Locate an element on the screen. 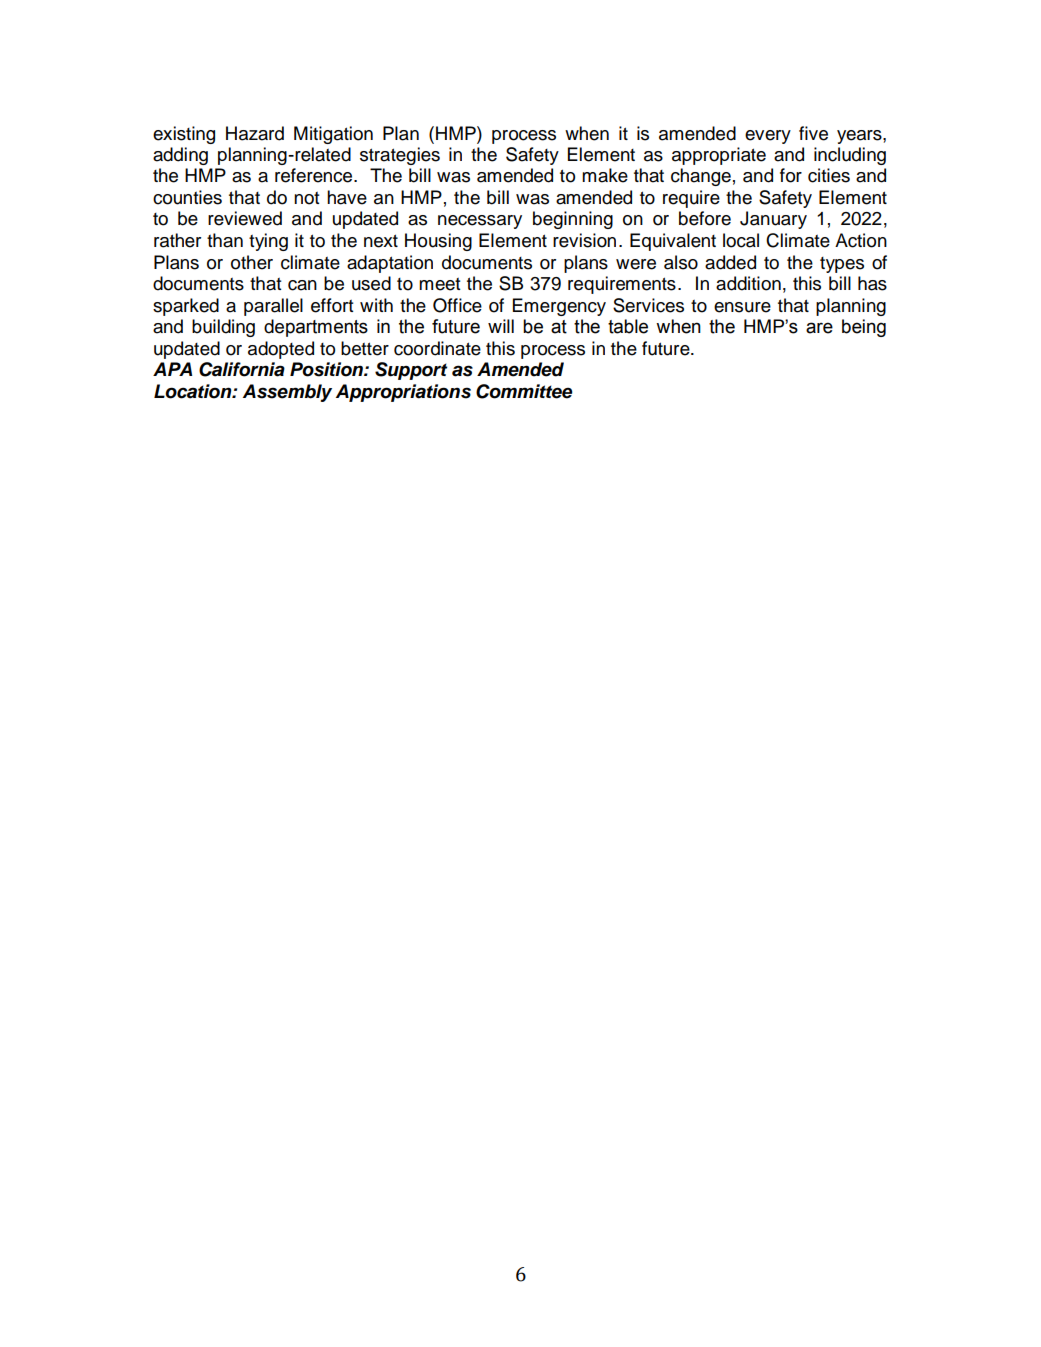 This screenshot has width=1041, height=1347. types is located at coordinates (842, 265).
